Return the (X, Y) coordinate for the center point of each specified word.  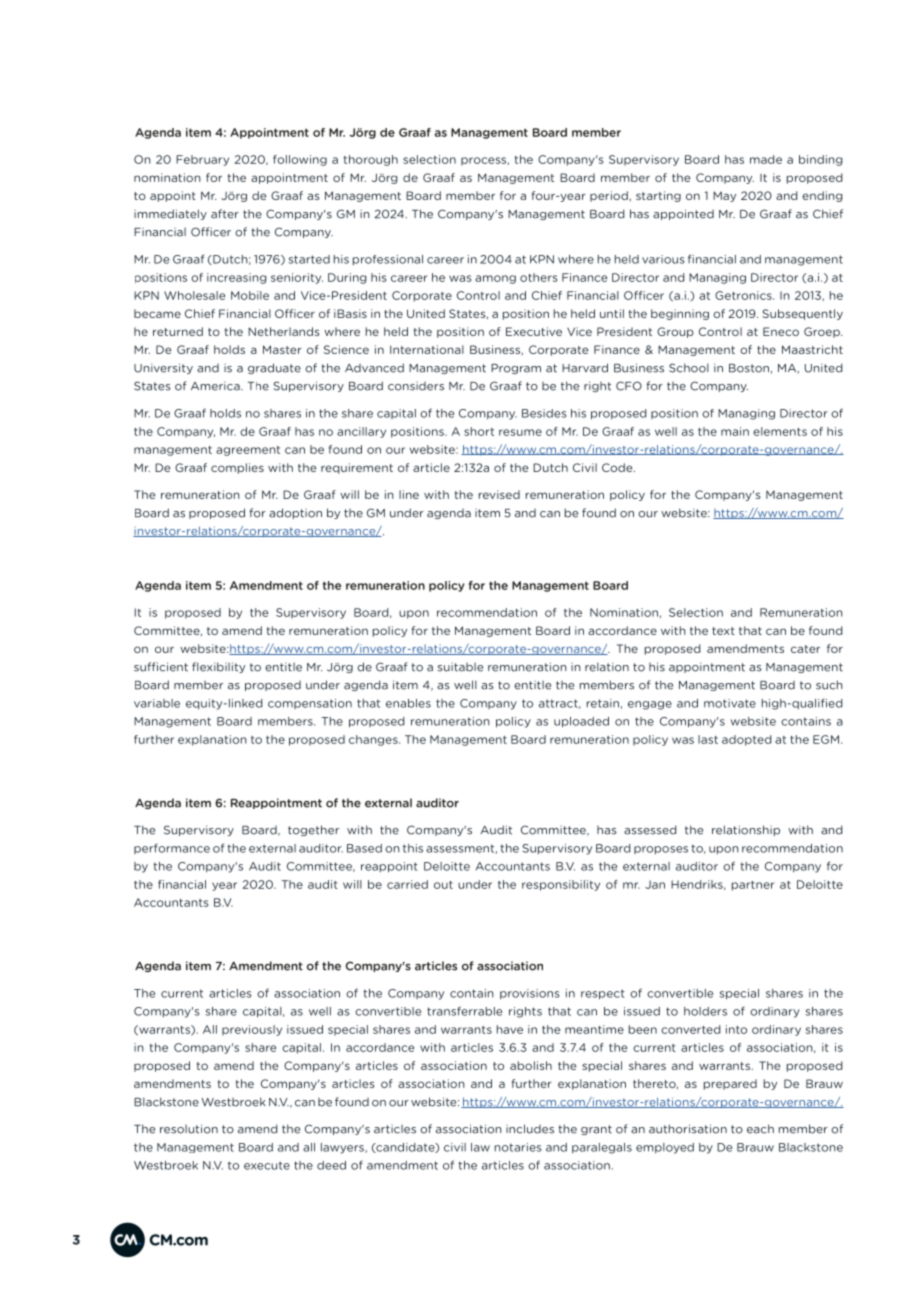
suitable (460, 667)
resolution (189, 1129)
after (225, 214)
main (735, 431)
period (609, 196)
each (760, 1129)
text (723, 631)
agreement (248, 451)
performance (172, 848)
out (443, 885)
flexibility (218, 667)
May (724, 196)
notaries (518, 1147)
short (479, 431)
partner (753, 886)
